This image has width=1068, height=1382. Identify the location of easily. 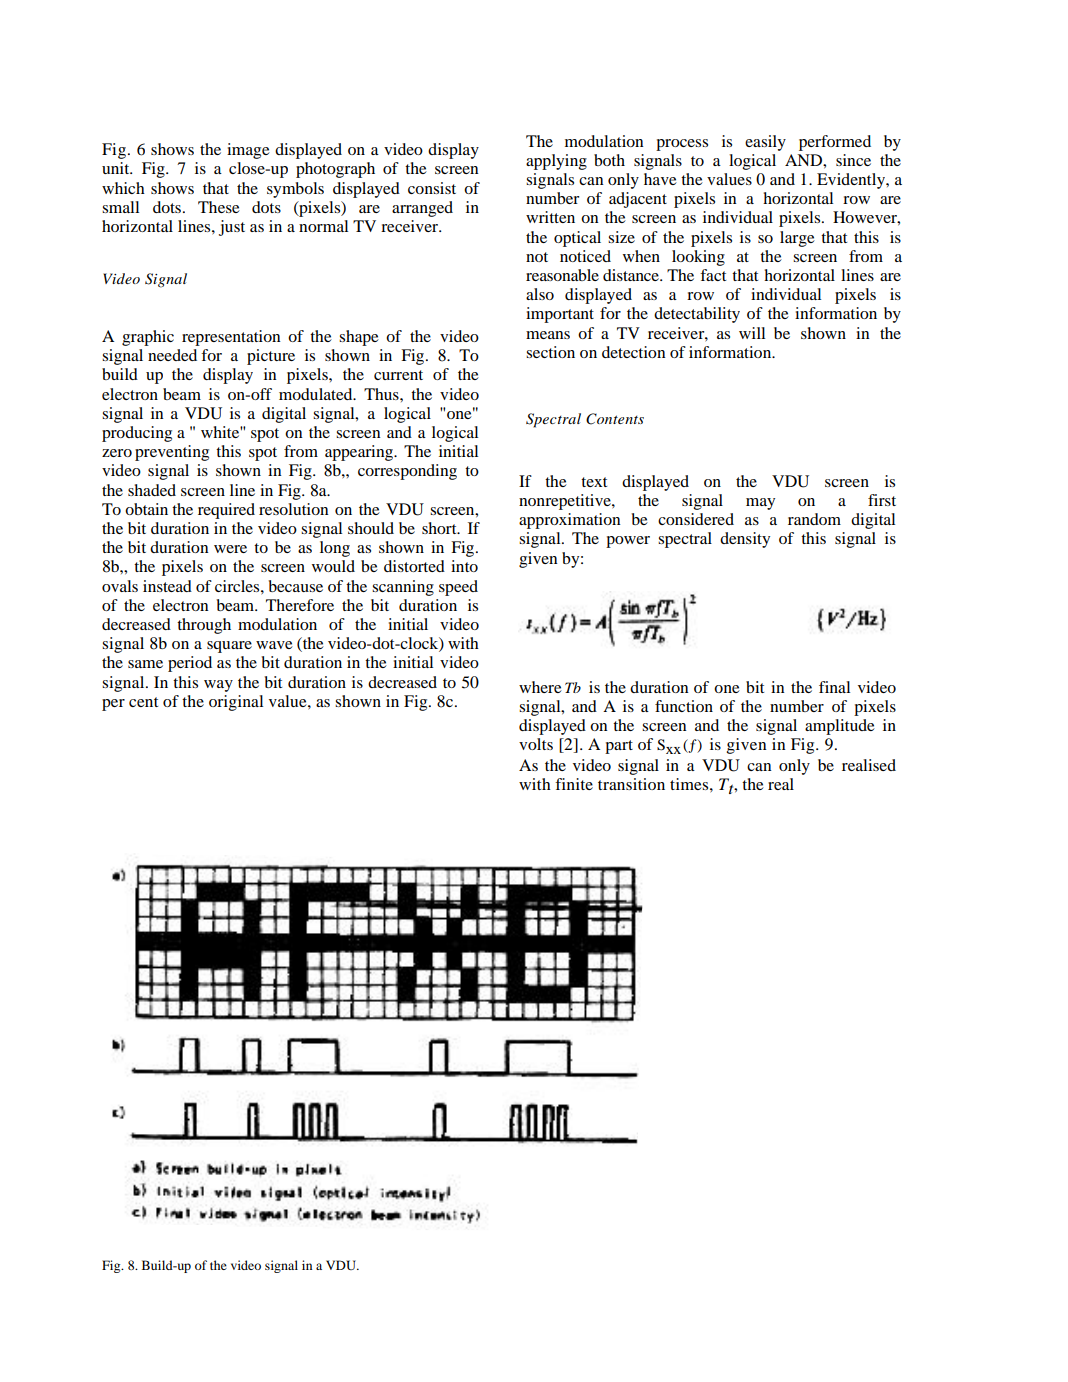
(765, 143).
